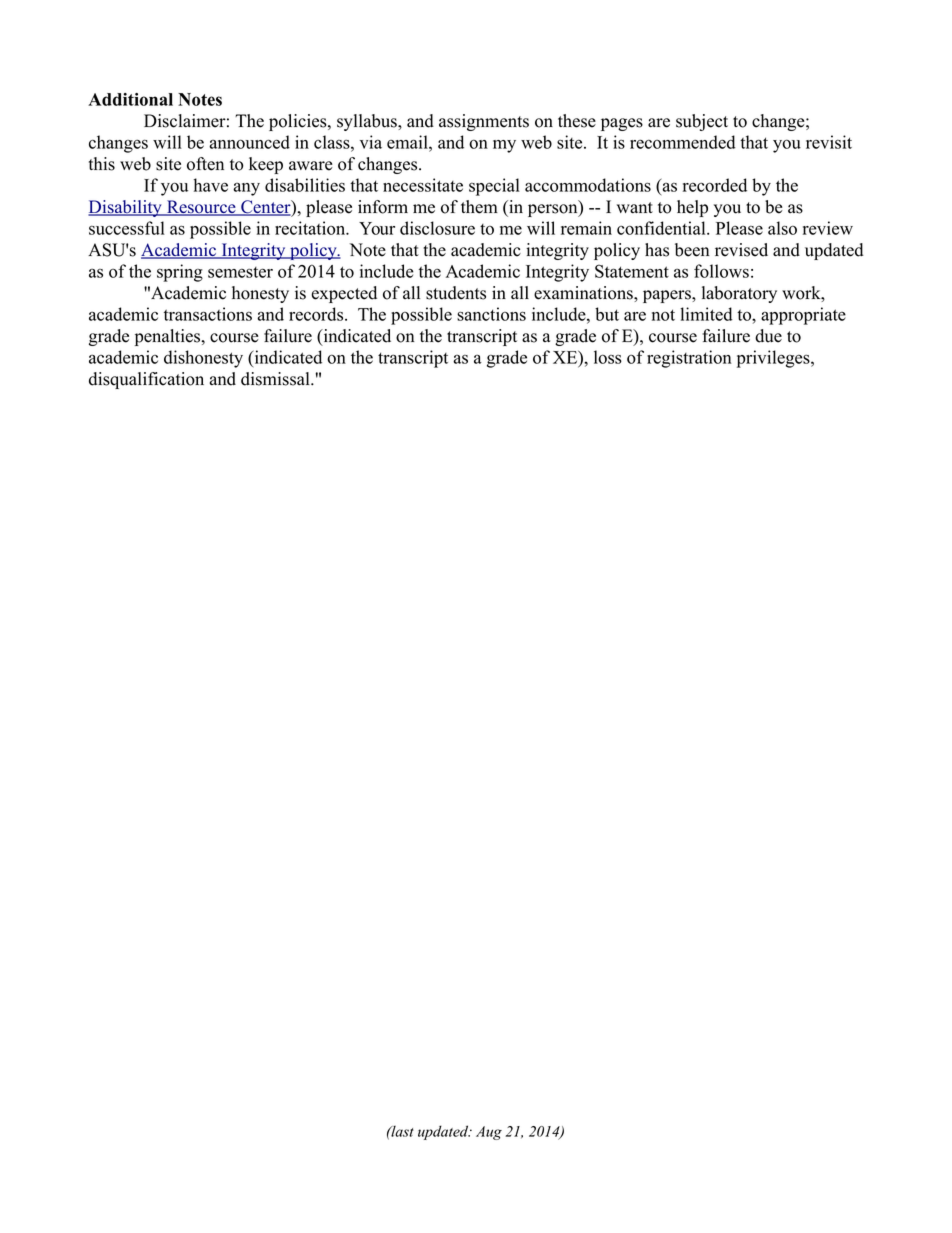 The height and width of the document is (1233, 952). What do you see at coordinates (774, 359) in the document?
I see `privileges` at bounding box center [774, 359].
